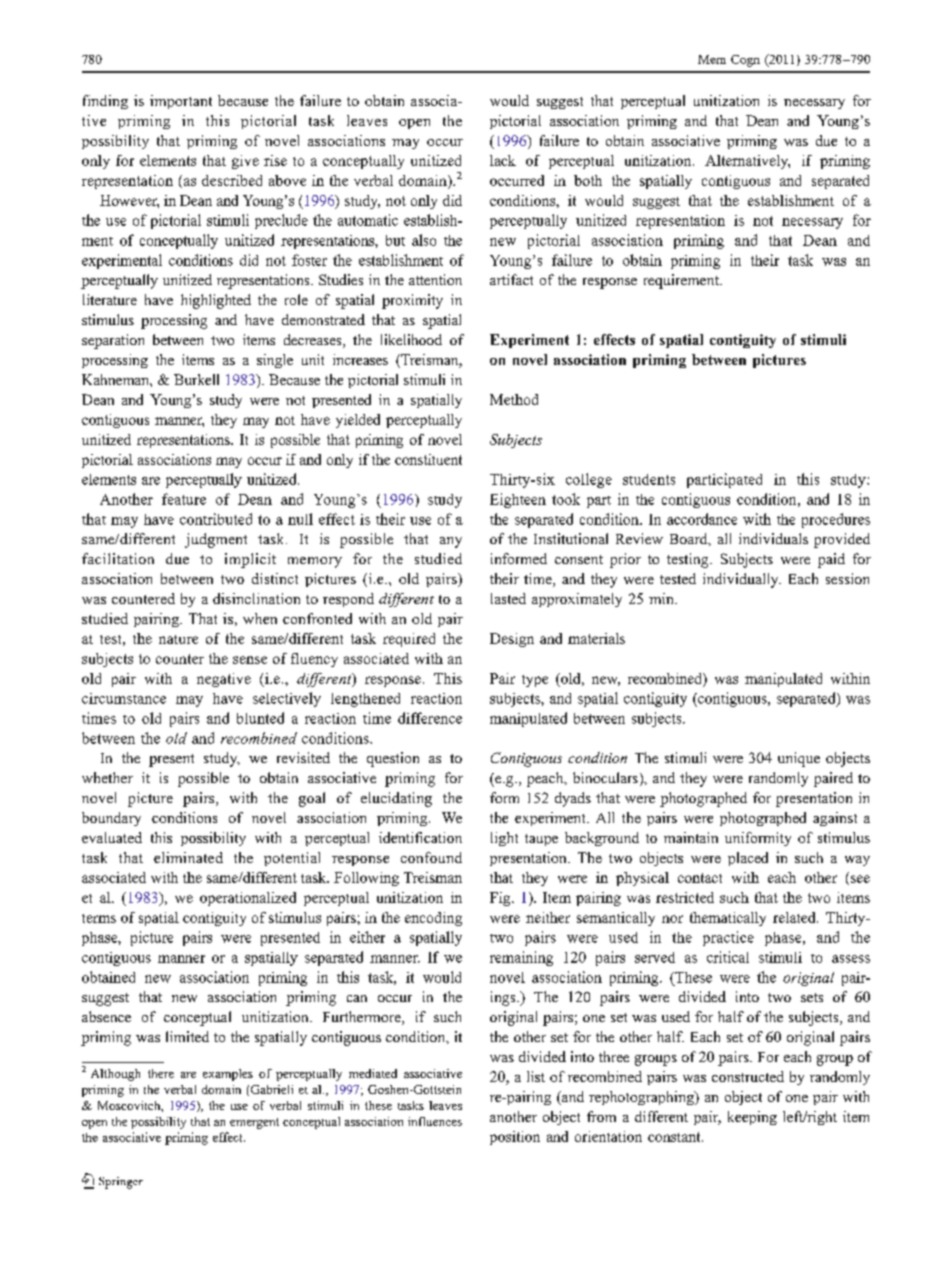 The width and height of the image is (952, 1265). Describe the element at coordinates (181, 102) in the image. I see `important` at that location.
